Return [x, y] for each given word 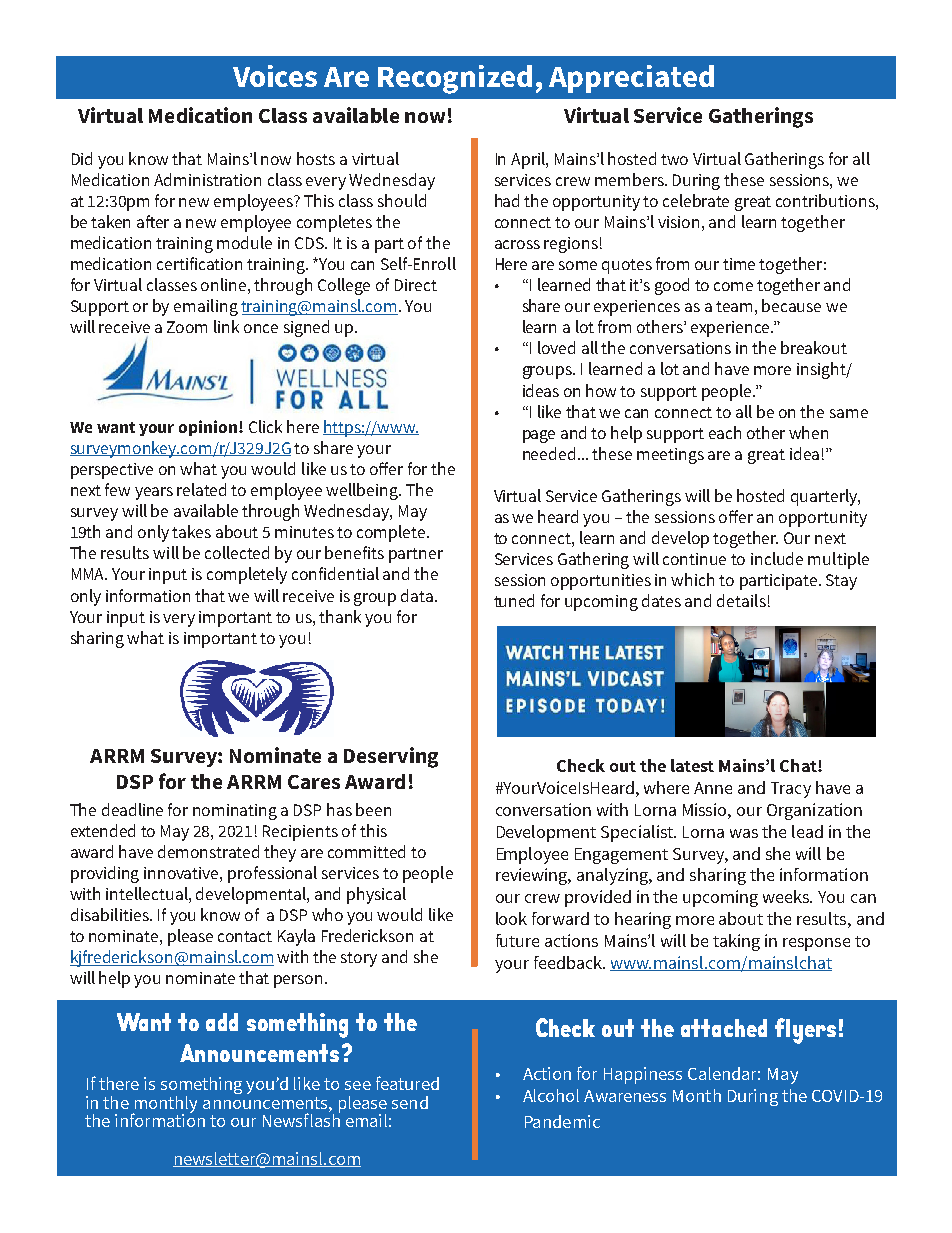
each [725, 432]
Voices [275, 76]
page [539, 436]
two [674, 159]
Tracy [791, 790]
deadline [132, 809]
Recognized [455, 79]
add [222, 1022]
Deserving [391, 757]
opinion [209, 428]
